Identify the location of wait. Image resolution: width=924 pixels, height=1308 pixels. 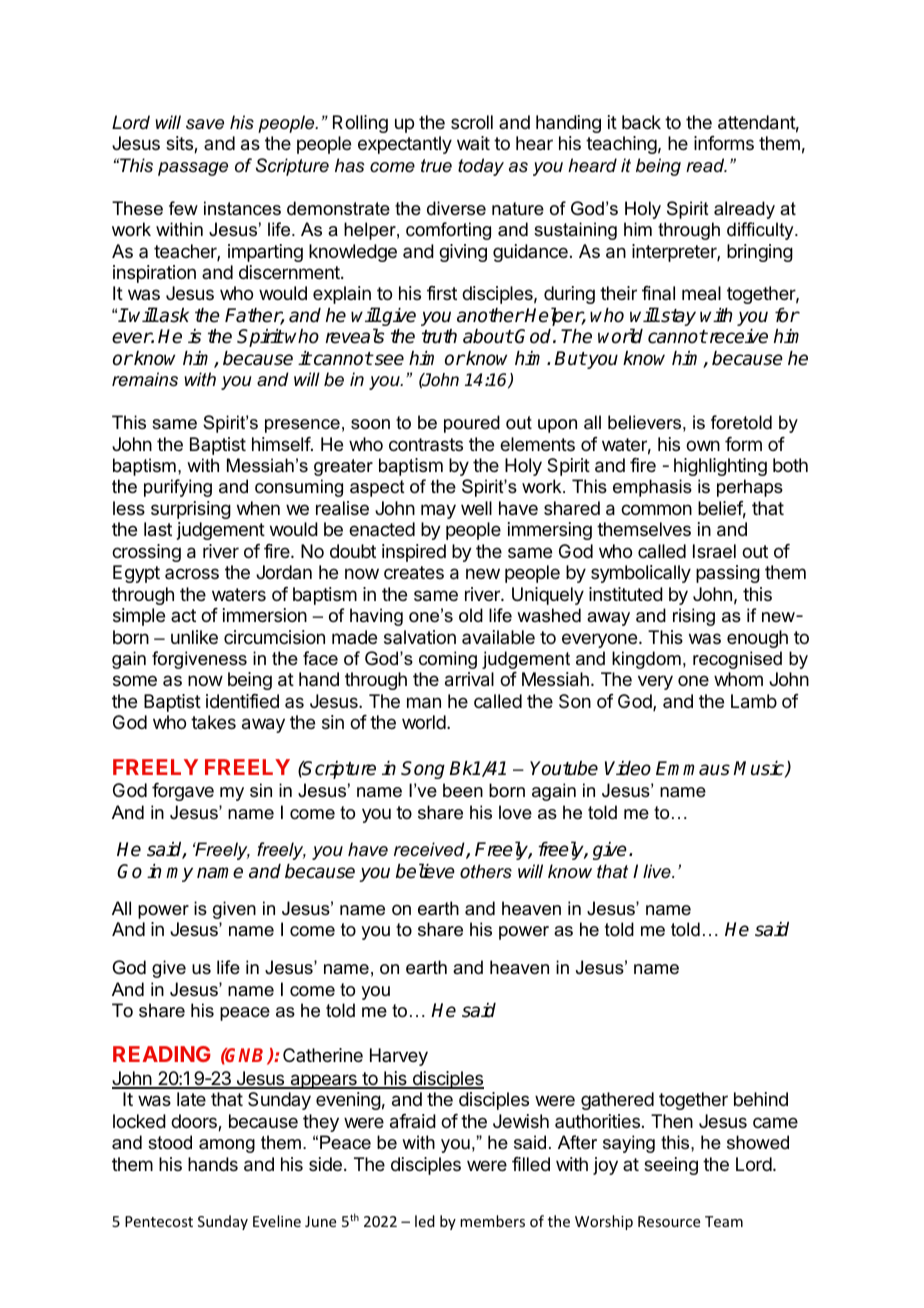
(473, 143).
